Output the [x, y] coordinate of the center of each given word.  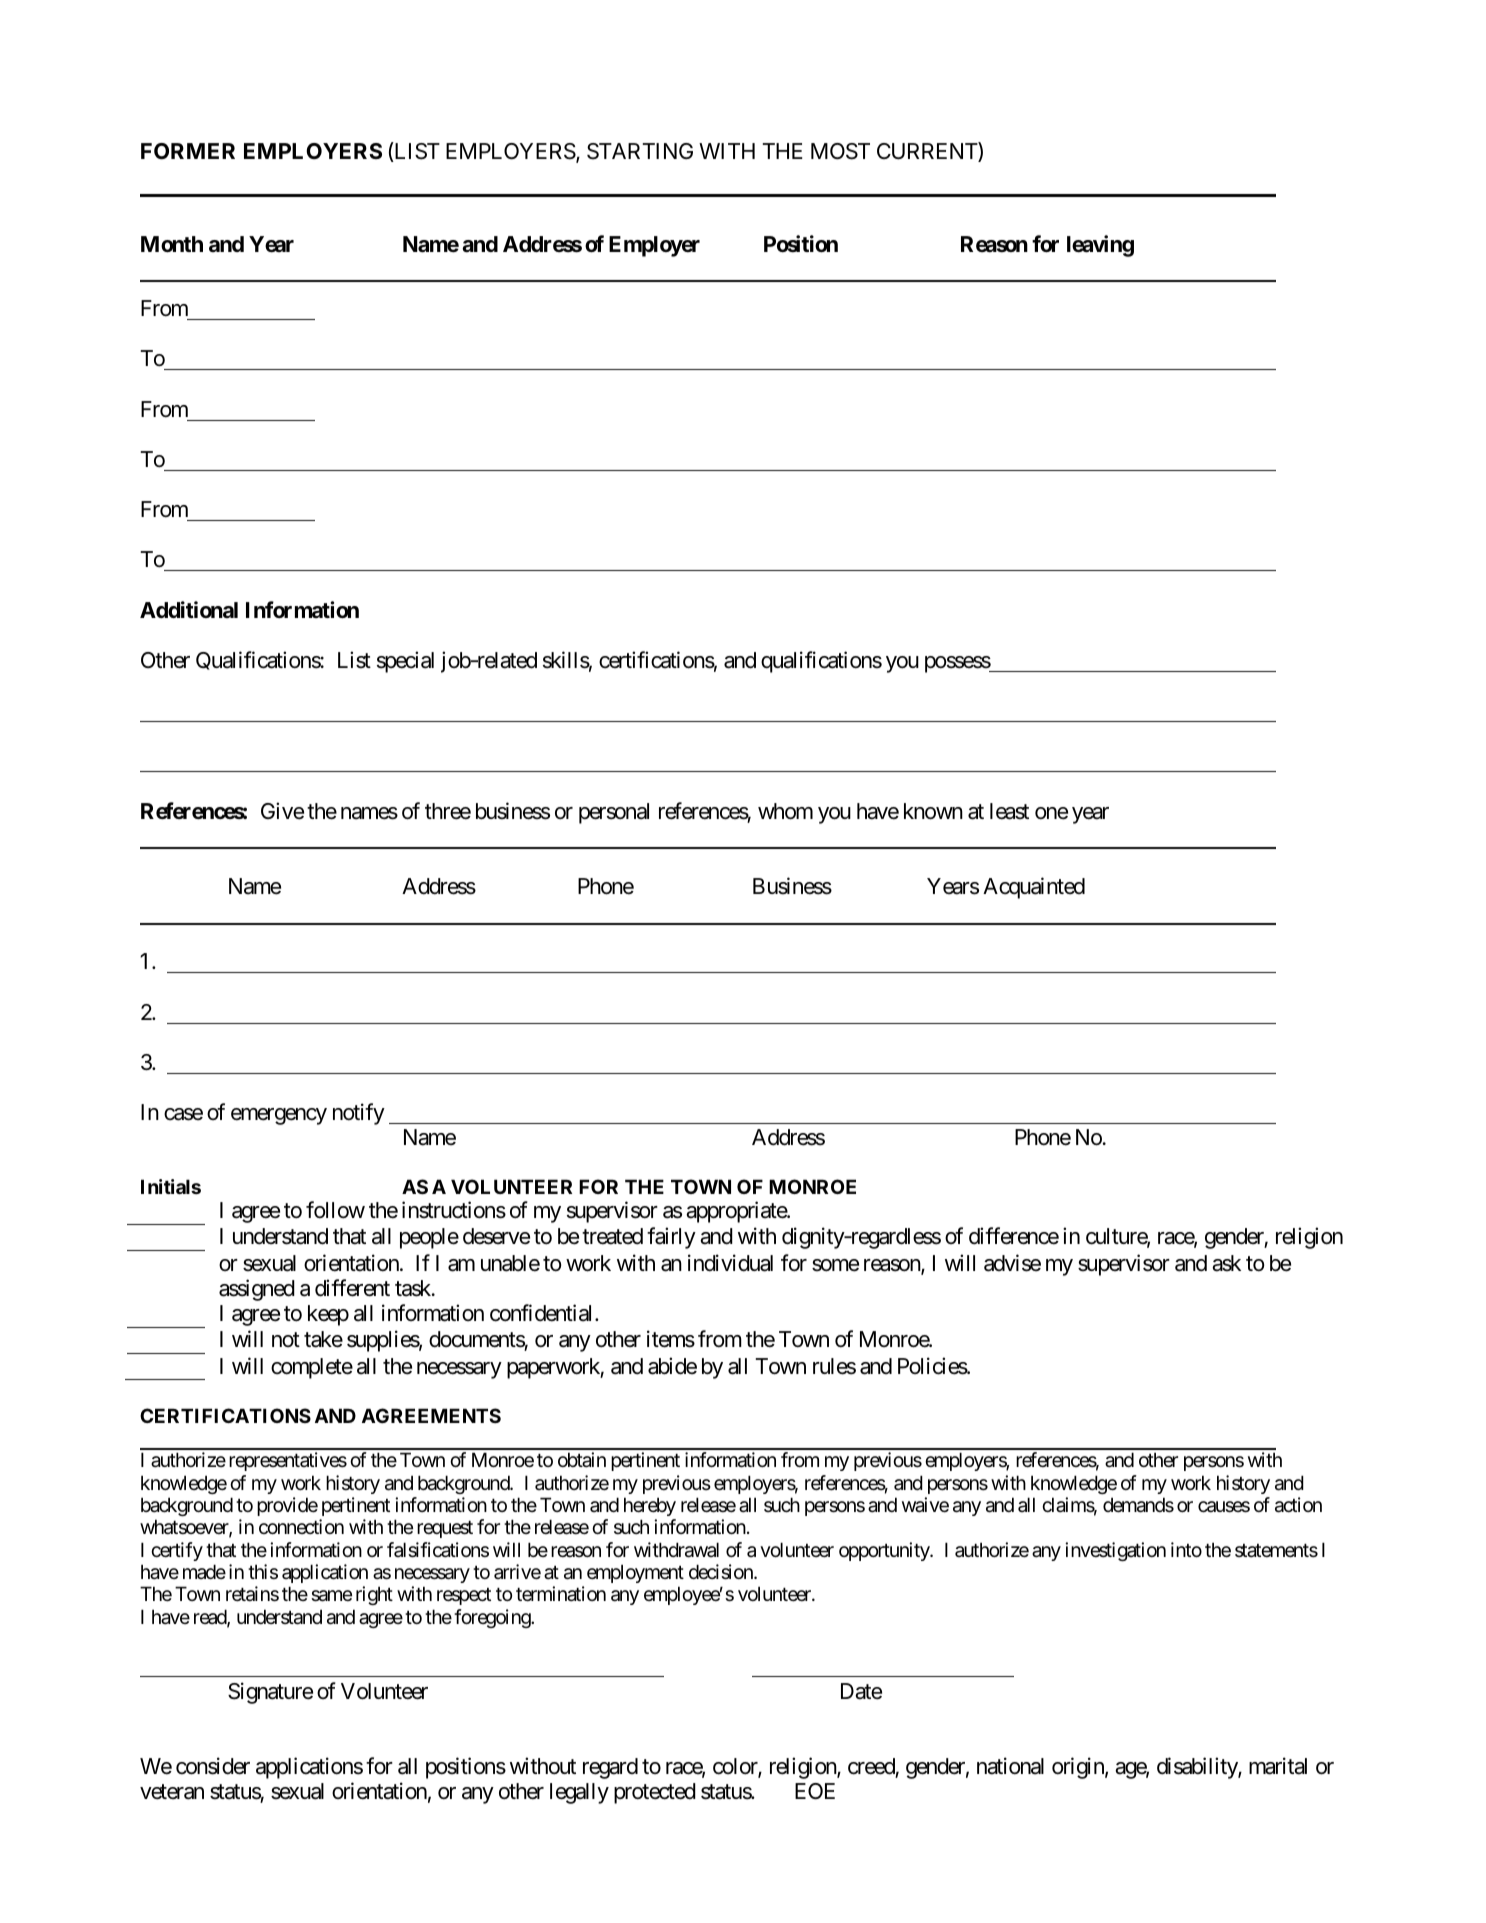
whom [785, 811]
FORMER [188, 151]
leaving [1100, 246]
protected [655, 1793]
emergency [279, 1116]
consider [213, 1766]
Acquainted [1034, 888]
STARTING [640, 151]
